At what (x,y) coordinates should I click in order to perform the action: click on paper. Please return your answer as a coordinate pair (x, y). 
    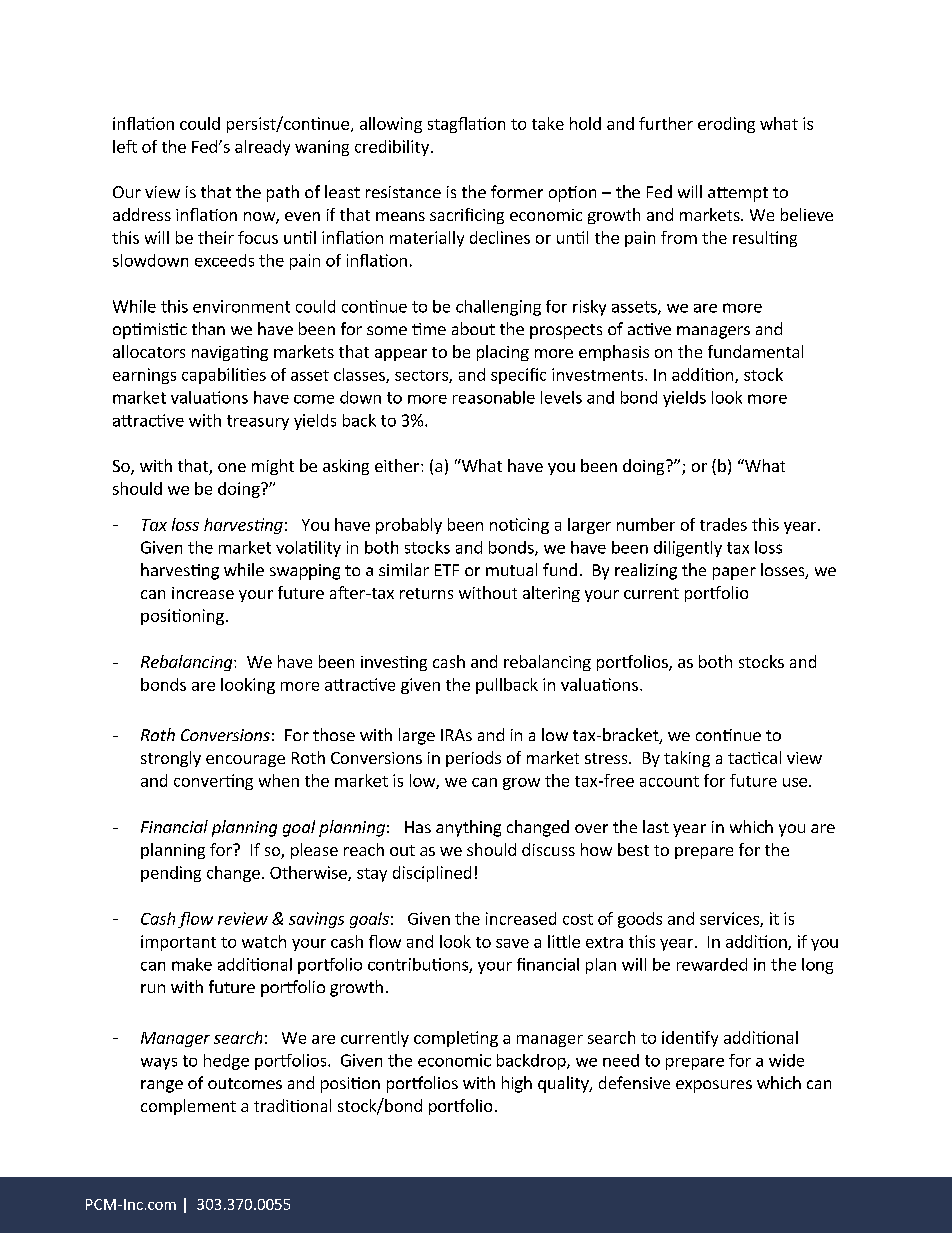
    Looking at the image, I should click on (734, 573).
